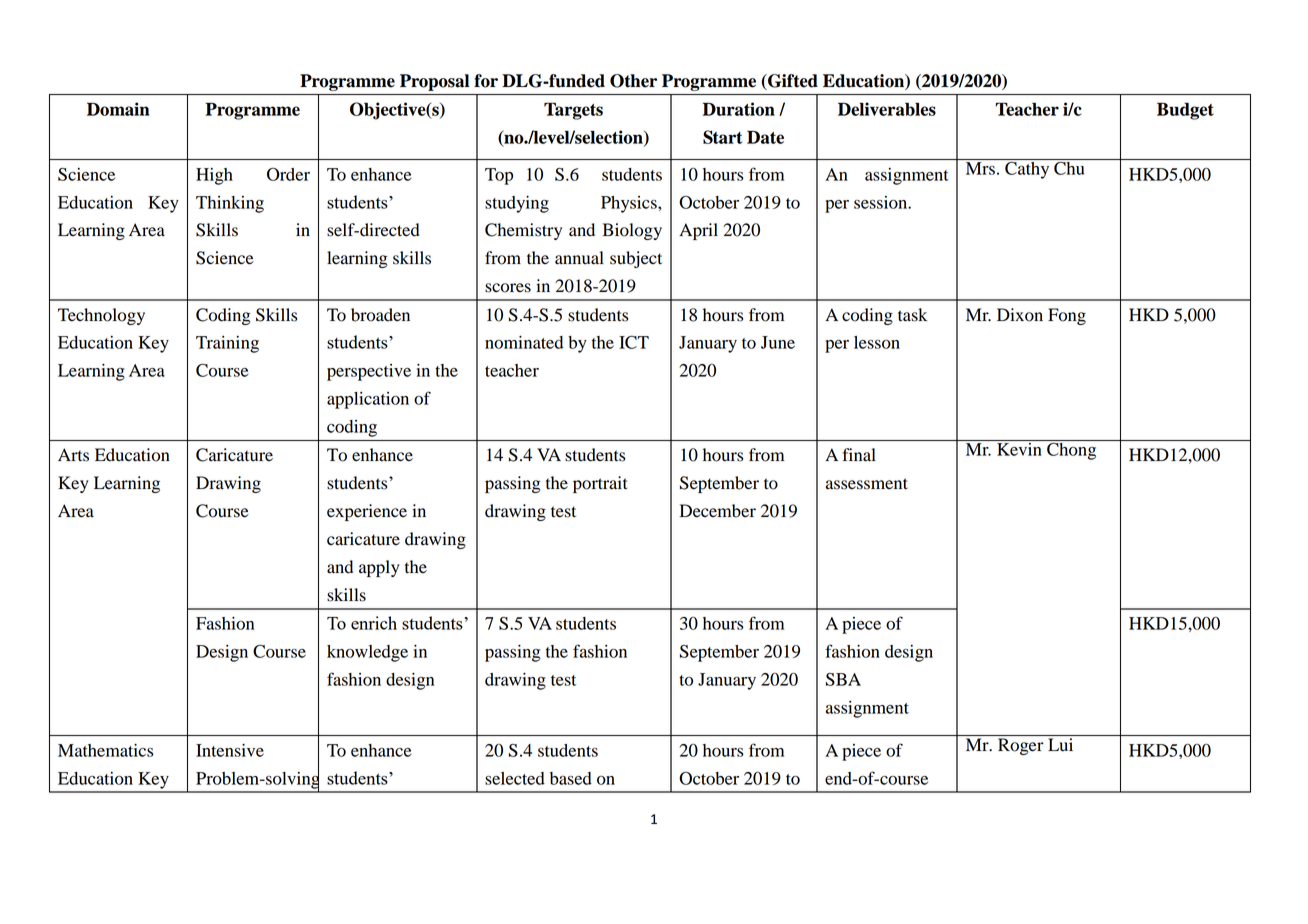 The image size is (1308, 924). Describe the element at coordinates (573, 111) in the document. I see `Targets` at that location.
